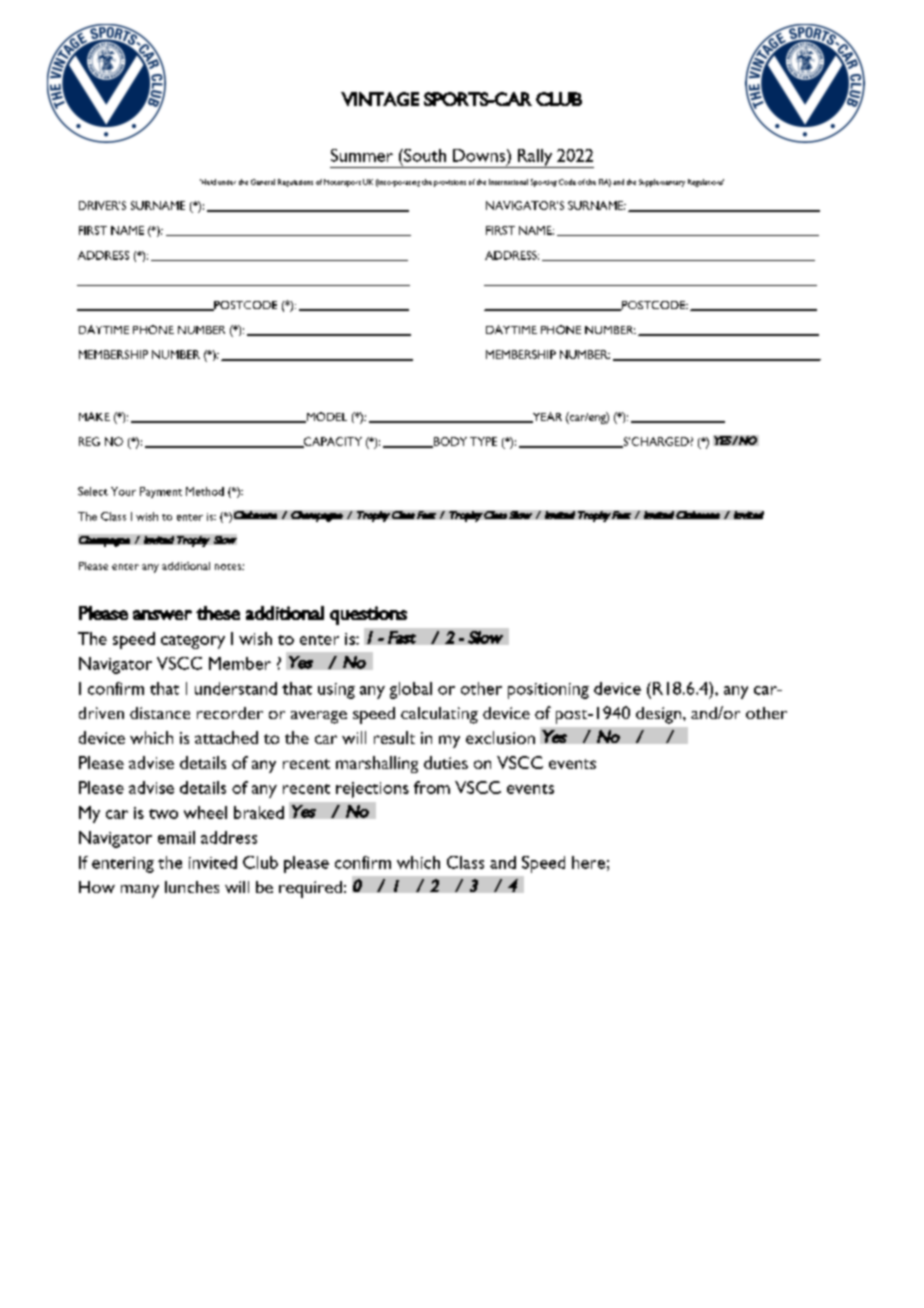 The width and height of the screenshot is (924, 1308). Describe the element at coordinates (394, 737) in the screenshot. I see `result` at that location.
